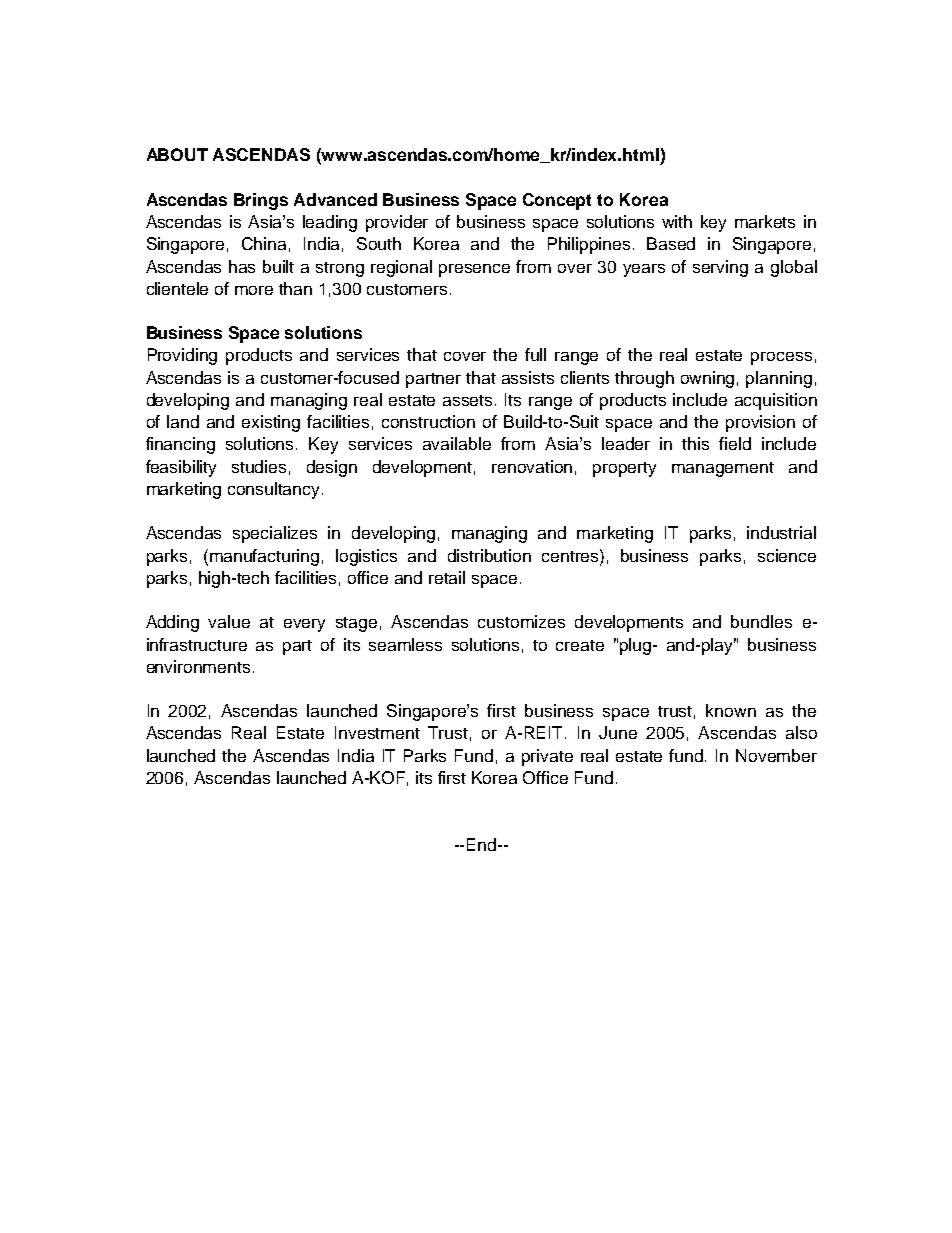 This screenshot has height=1233, width=952. Describe the element at coordinates (535, 354) in the screenshot. I see `full` at that location.
